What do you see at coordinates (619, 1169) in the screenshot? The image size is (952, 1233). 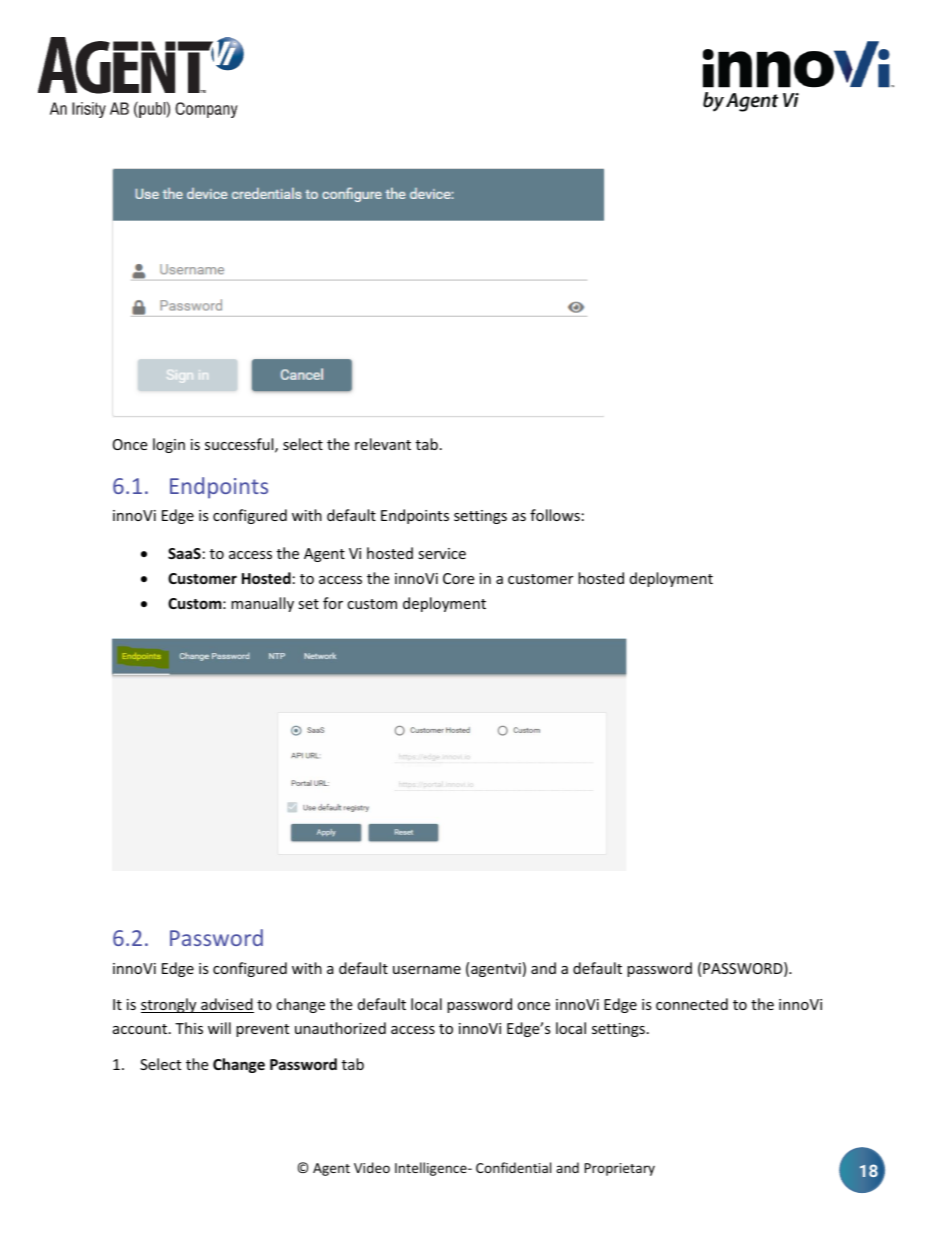 I see `Proprietary` at bounding box center [619, 1169].
